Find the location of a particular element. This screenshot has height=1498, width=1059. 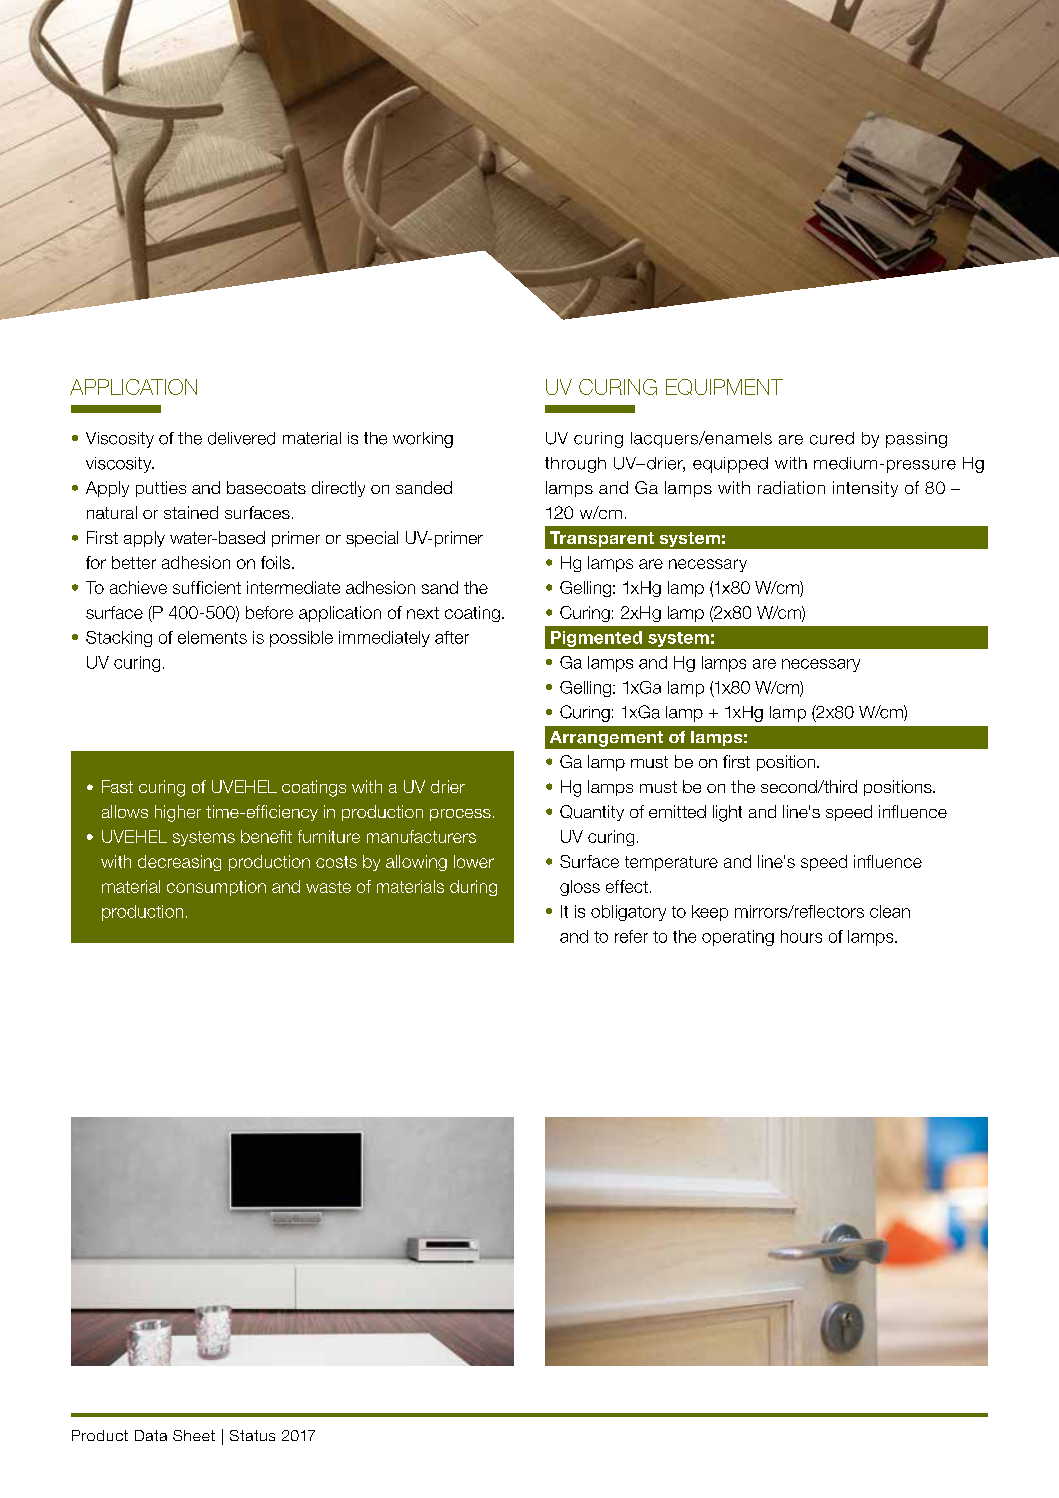

Status is located at coordinates (252, 1435).
